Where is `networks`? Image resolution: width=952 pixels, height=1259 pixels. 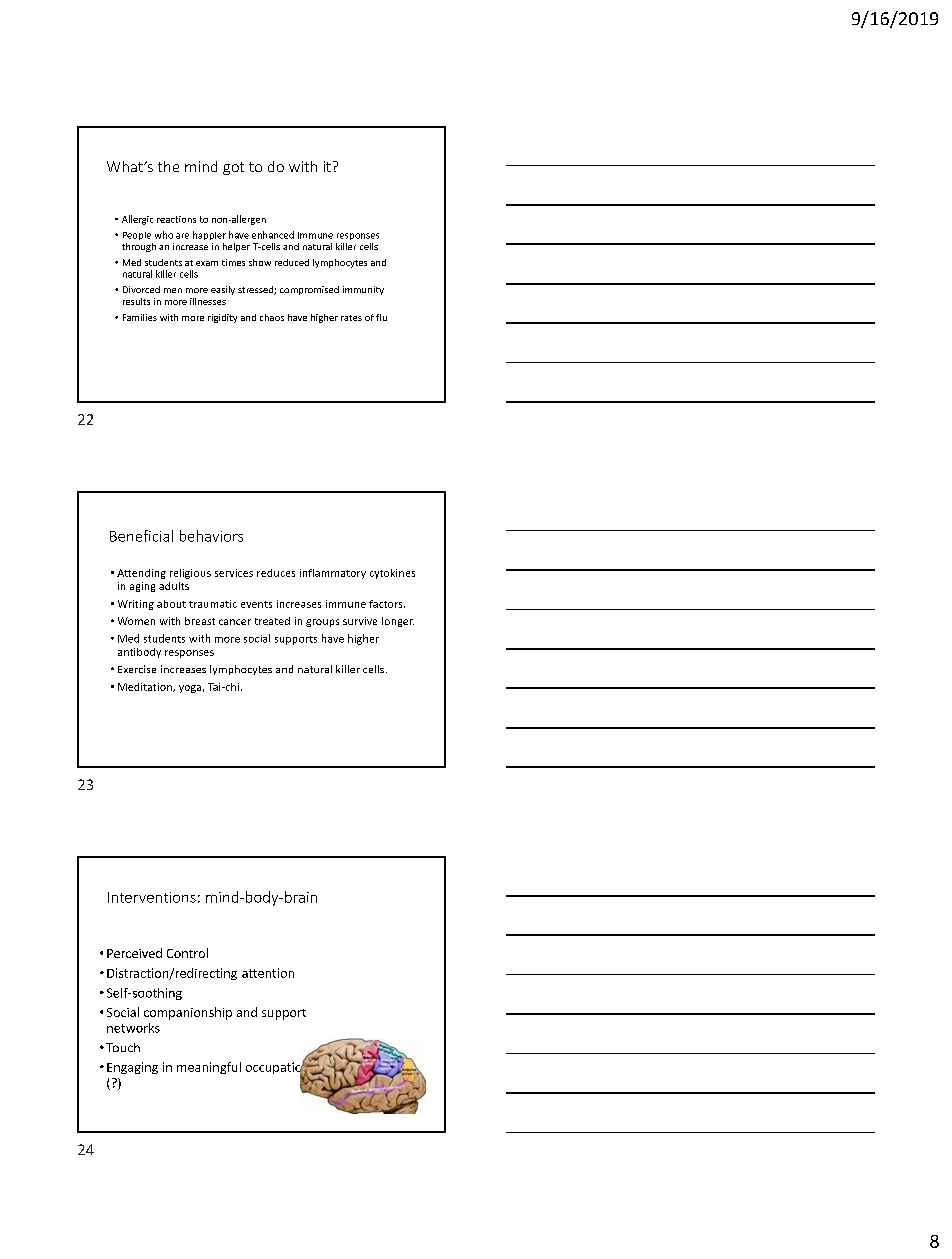 networks is located at coordinates (133, 1028).
